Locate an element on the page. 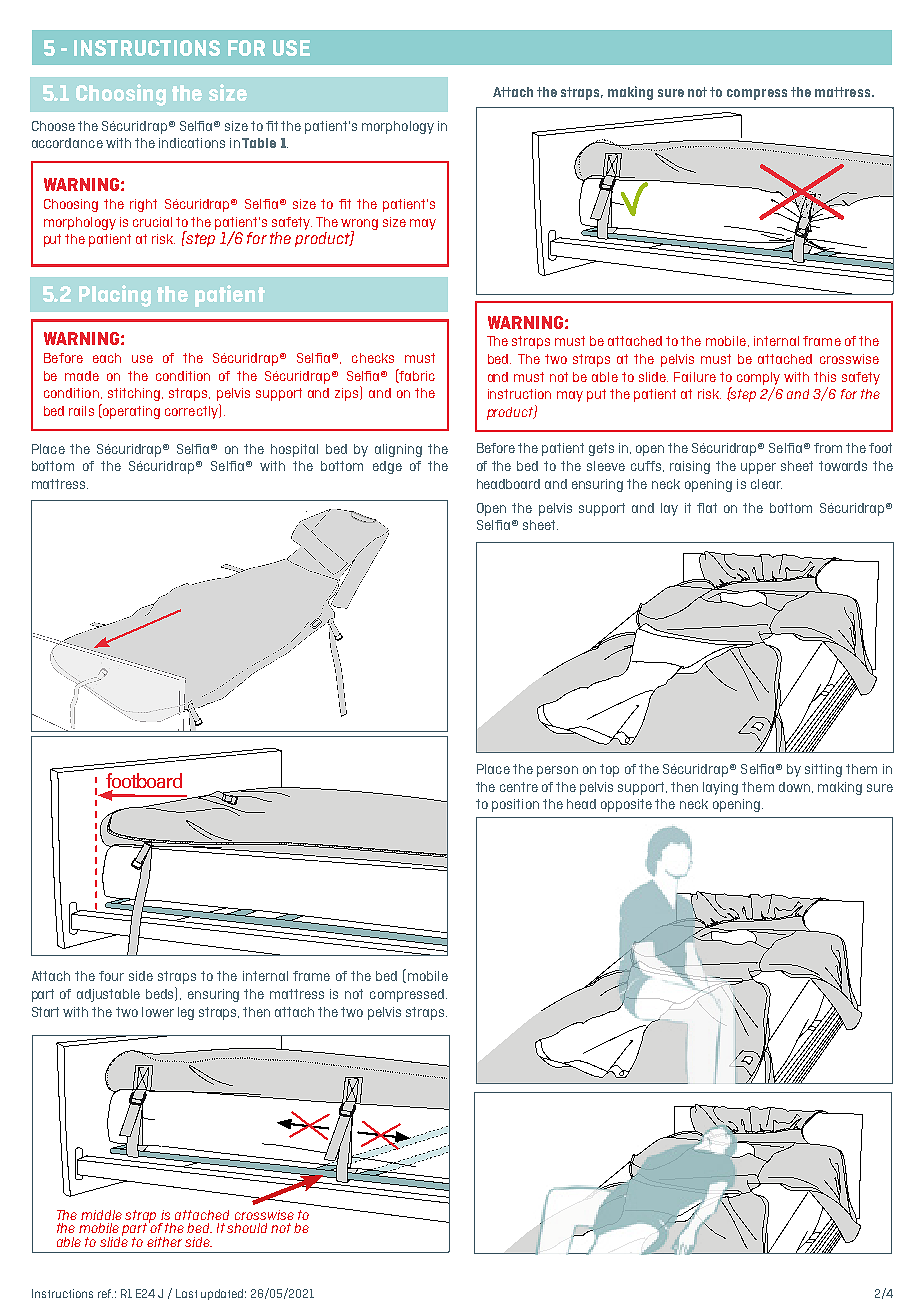 Image resolution: width=924 pixels, height=1311 pixels. lower is located at coordinates (158, 1012).
